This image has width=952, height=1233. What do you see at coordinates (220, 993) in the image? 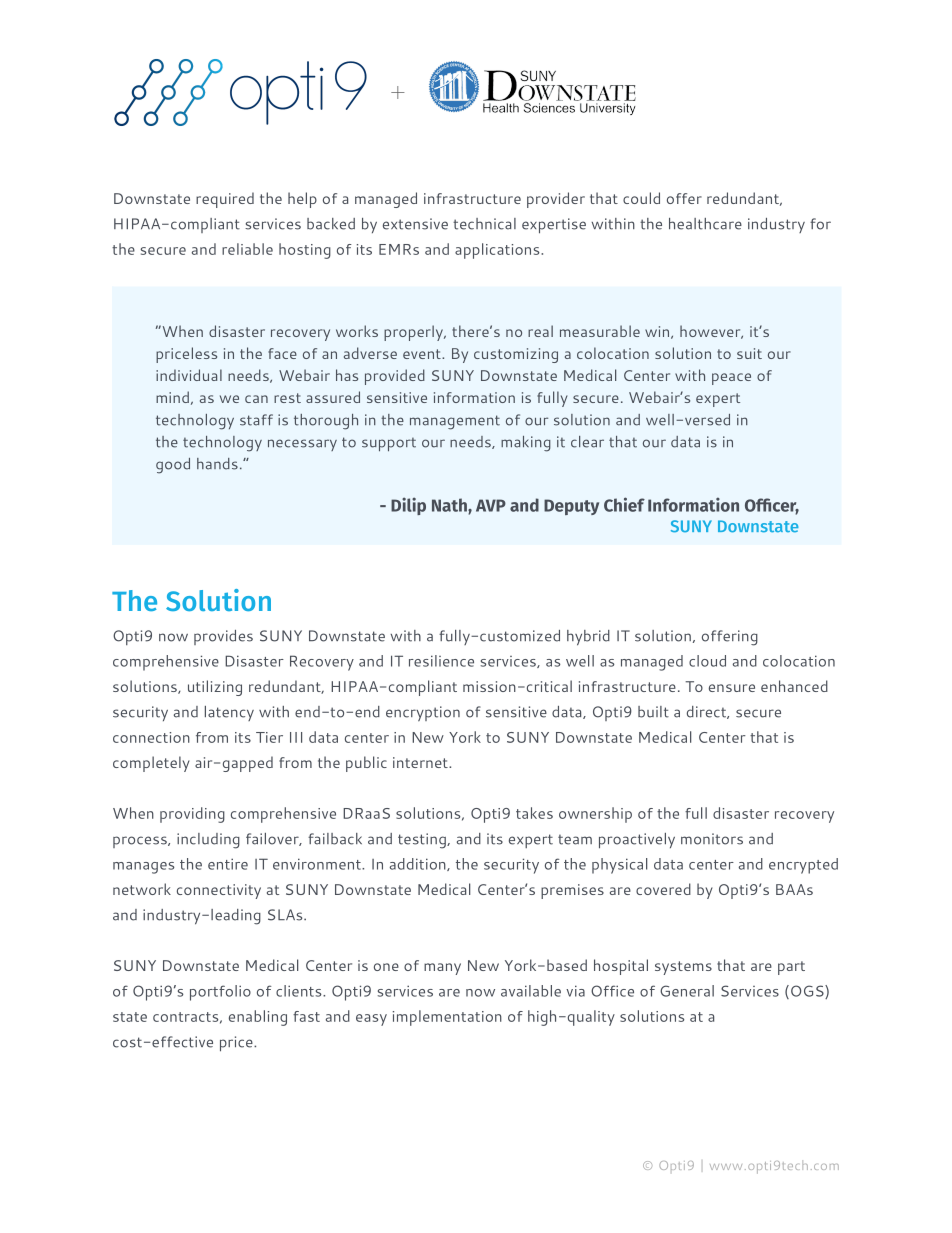
I see `portfolio` at bounding box center [220, 993].
